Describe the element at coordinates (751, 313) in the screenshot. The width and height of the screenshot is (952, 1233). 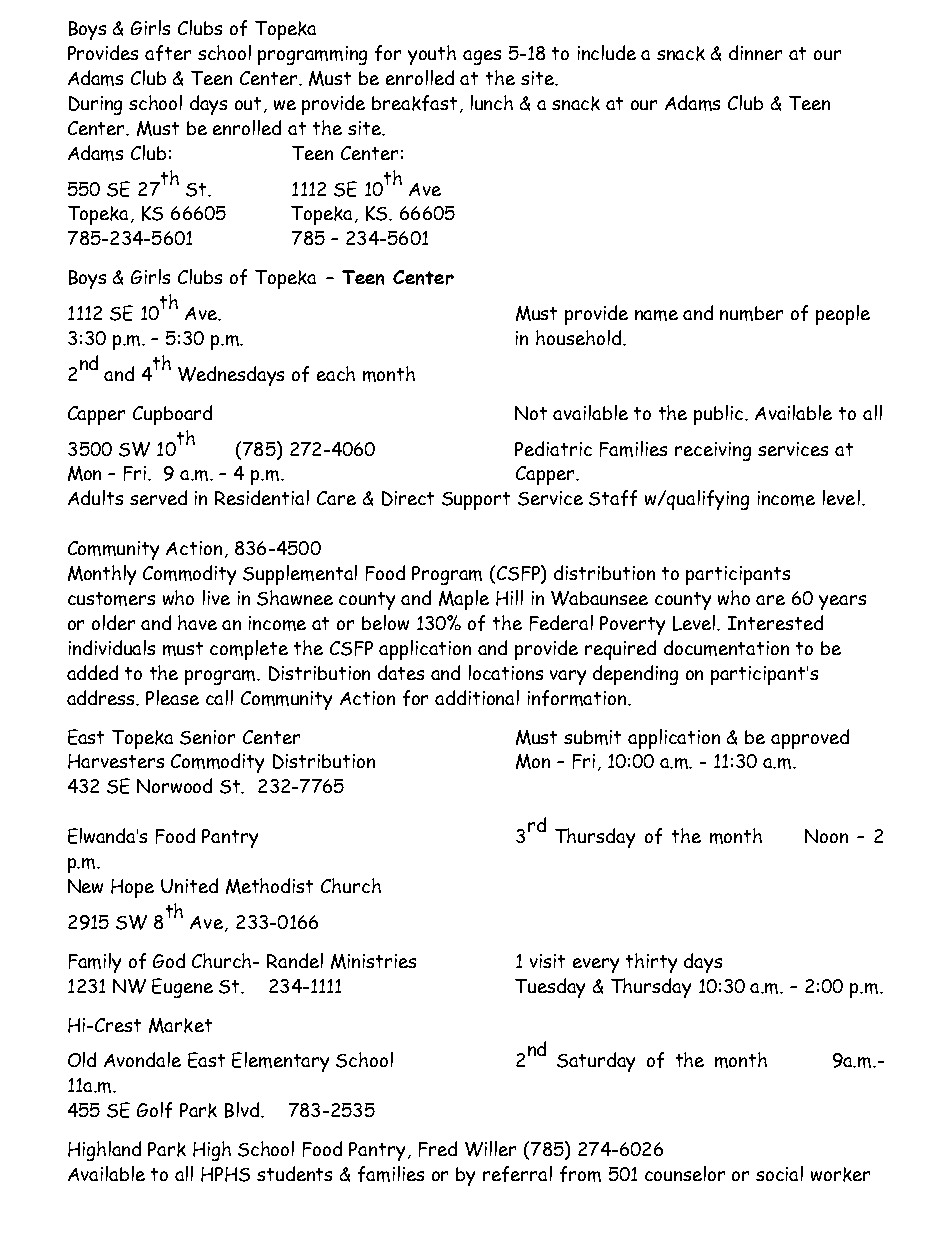
I see `number` at that location.
